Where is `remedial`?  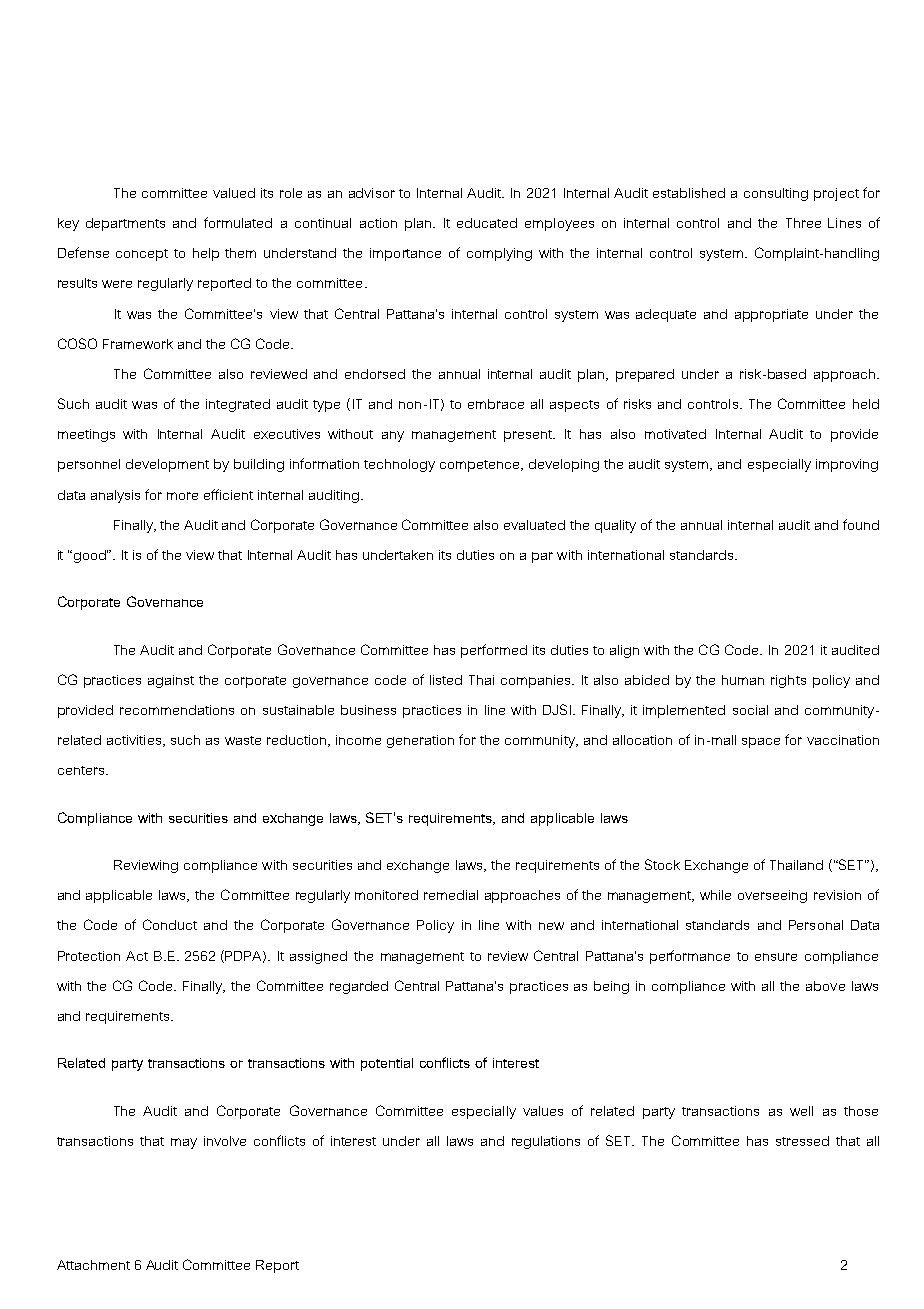
remedial is located at coordinates (451, 895).
